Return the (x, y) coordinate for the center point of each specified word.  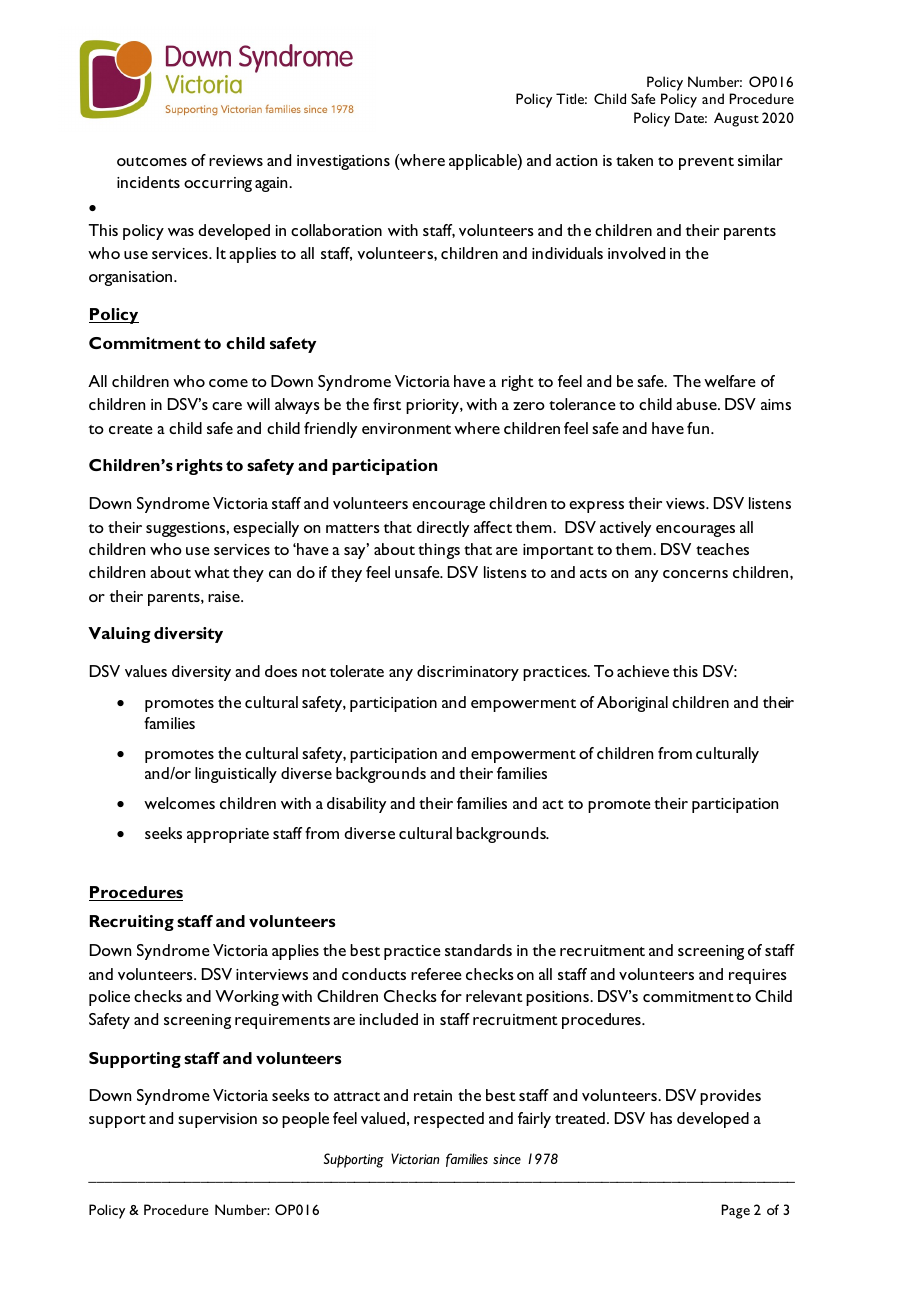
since (507, 1159)
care (227, 406)
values (146, 671)
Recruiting (132, 923)
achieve (643, 671)
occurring (218, 184)
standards (478, 950)
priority (433, 406)
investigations (343, 162)
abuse (697, 404)
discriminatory (468, 673)
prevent (706, 163)
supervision (217, 1120)
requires (758, 976)
